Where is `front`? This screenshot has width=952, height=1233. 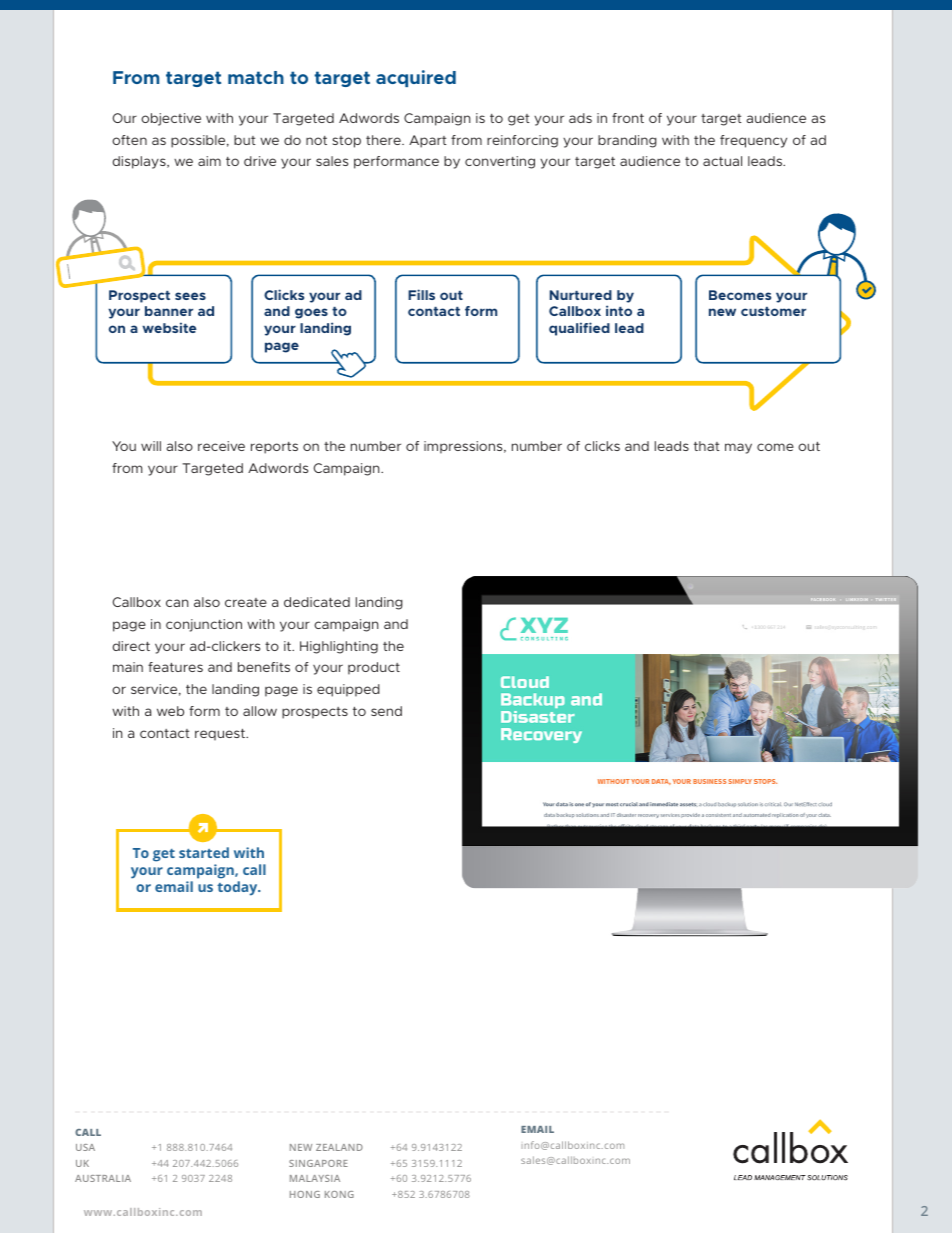 front is located at coordinates (628, 118).
